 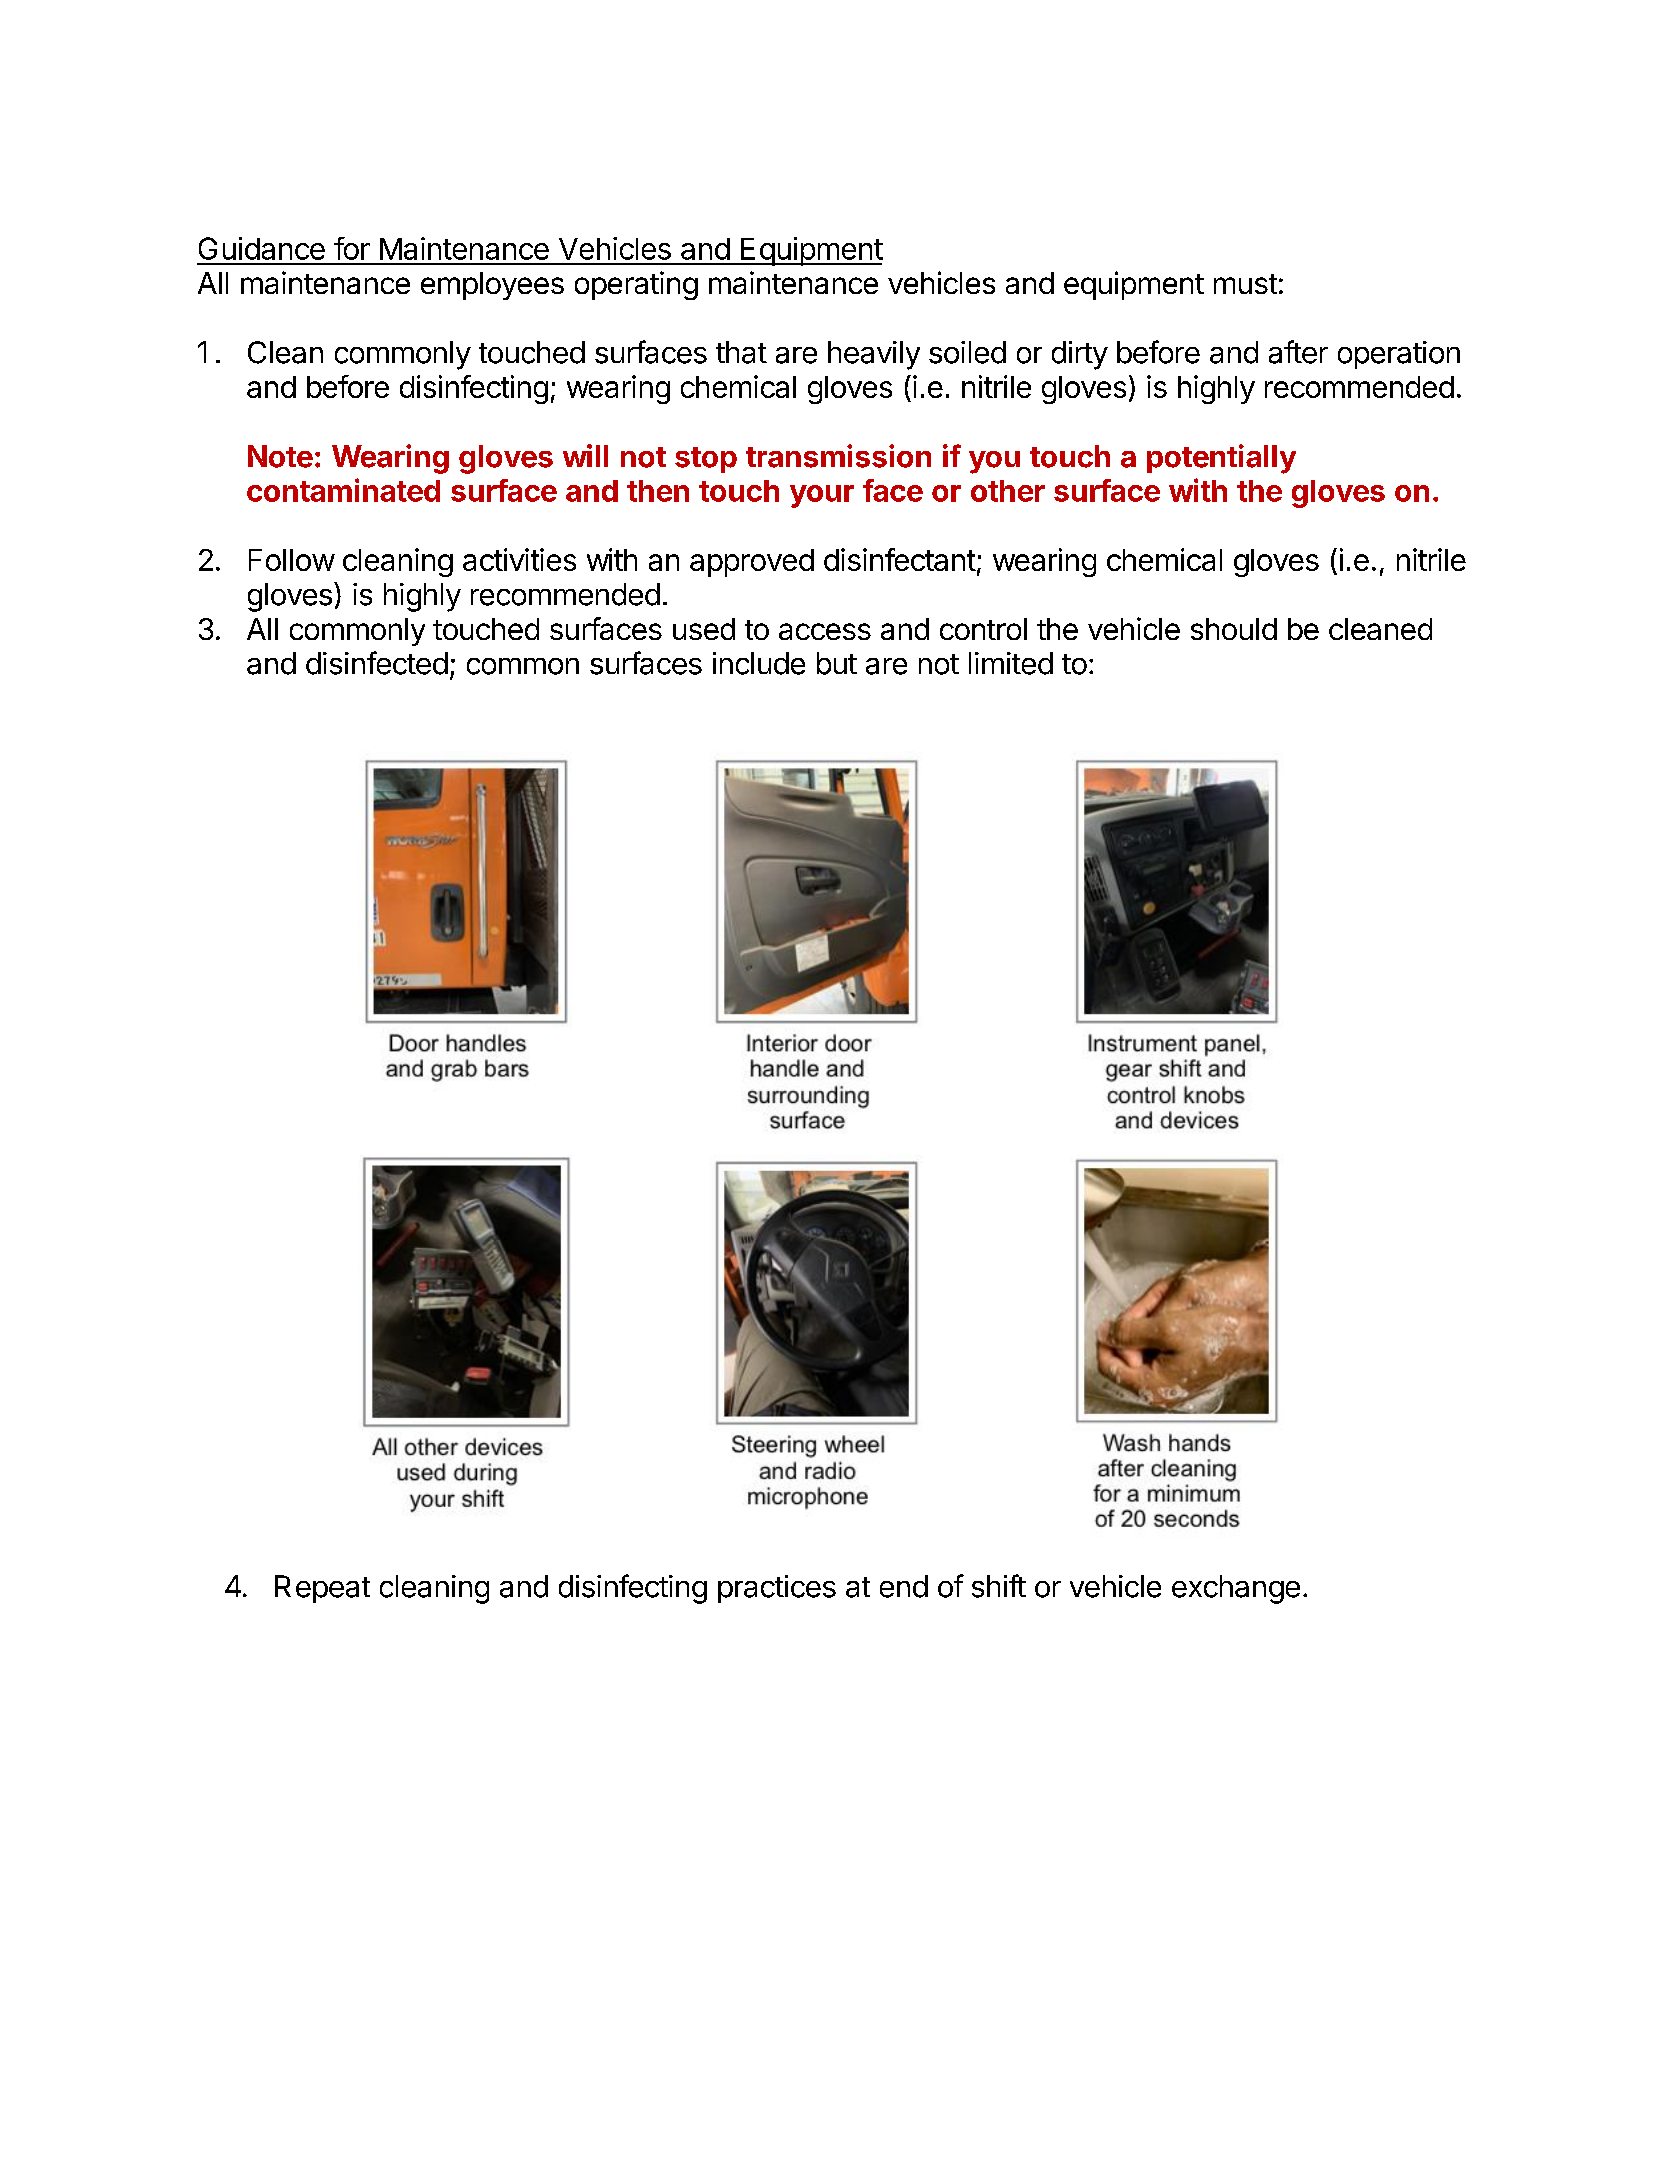 I want to click on practices, so click(x=777, y=1589).
